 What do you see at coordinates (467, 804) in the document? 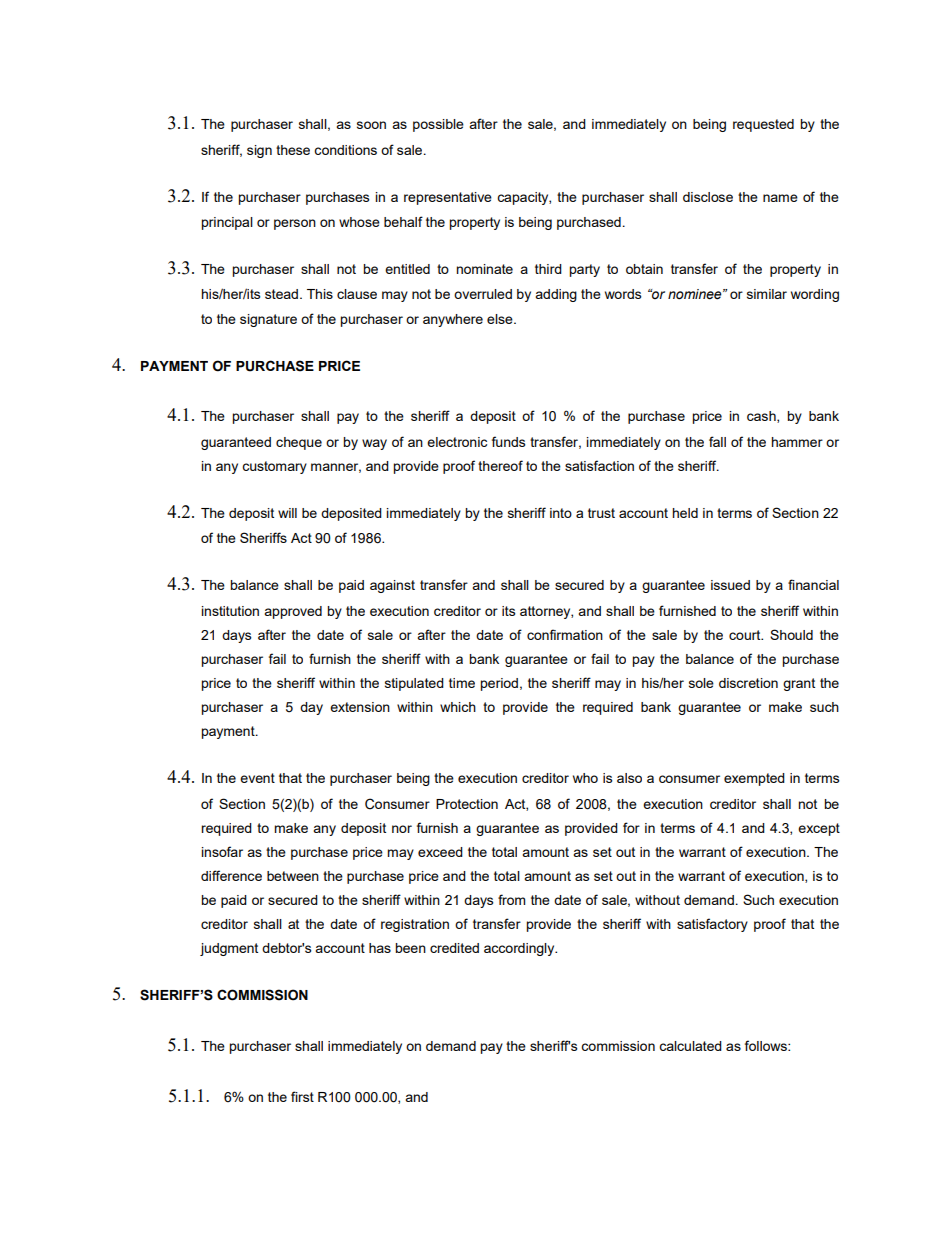
I see `Protection` at bounding box center [467, 804].
